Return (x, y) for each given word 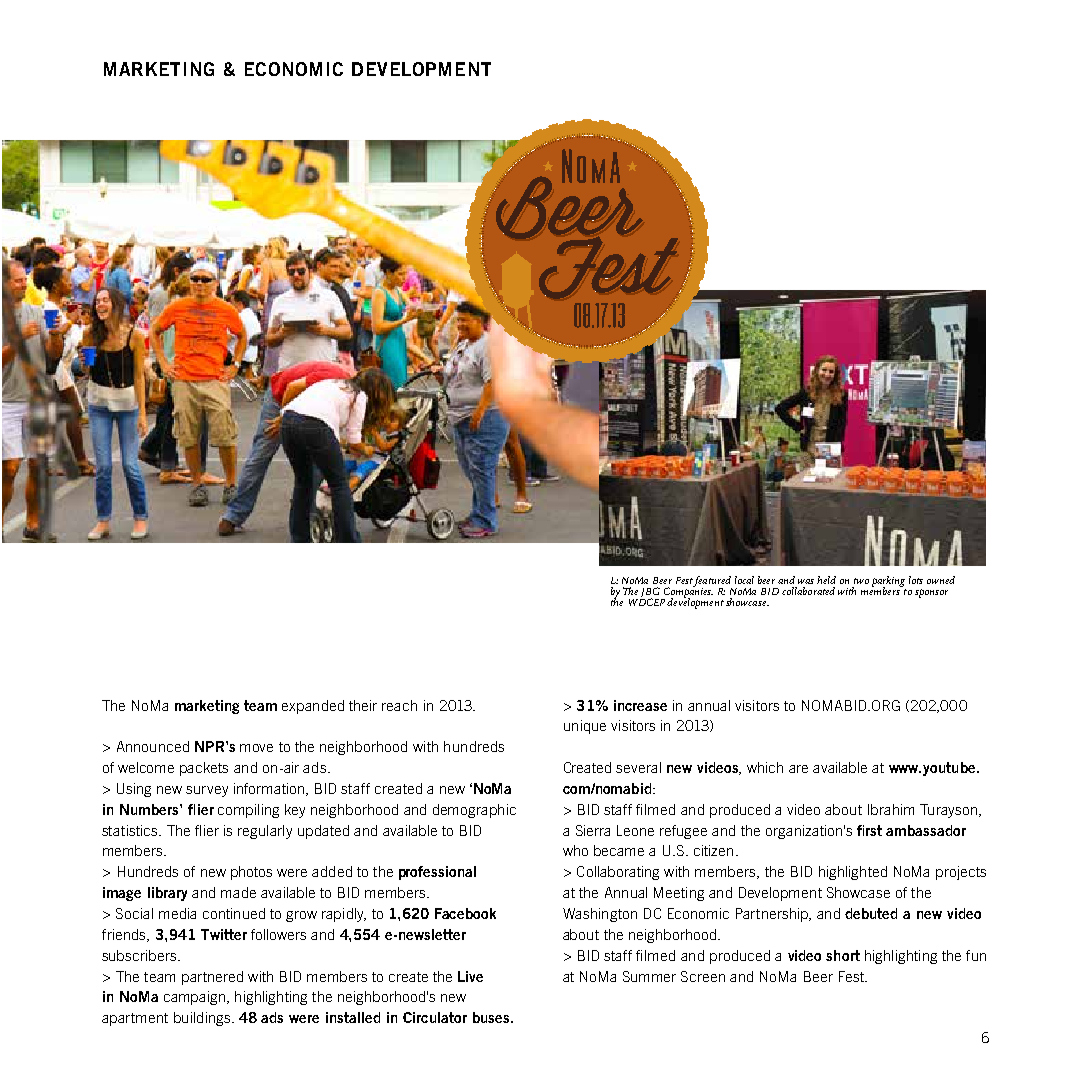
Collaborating (618, 873)
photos (251, 873)
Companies (687, 592)
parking (888, 582)
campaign (194, 998)
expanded (313, 707)
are (798, 769)
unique (585, 727)
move (256, 748)
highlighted (853, 873)
